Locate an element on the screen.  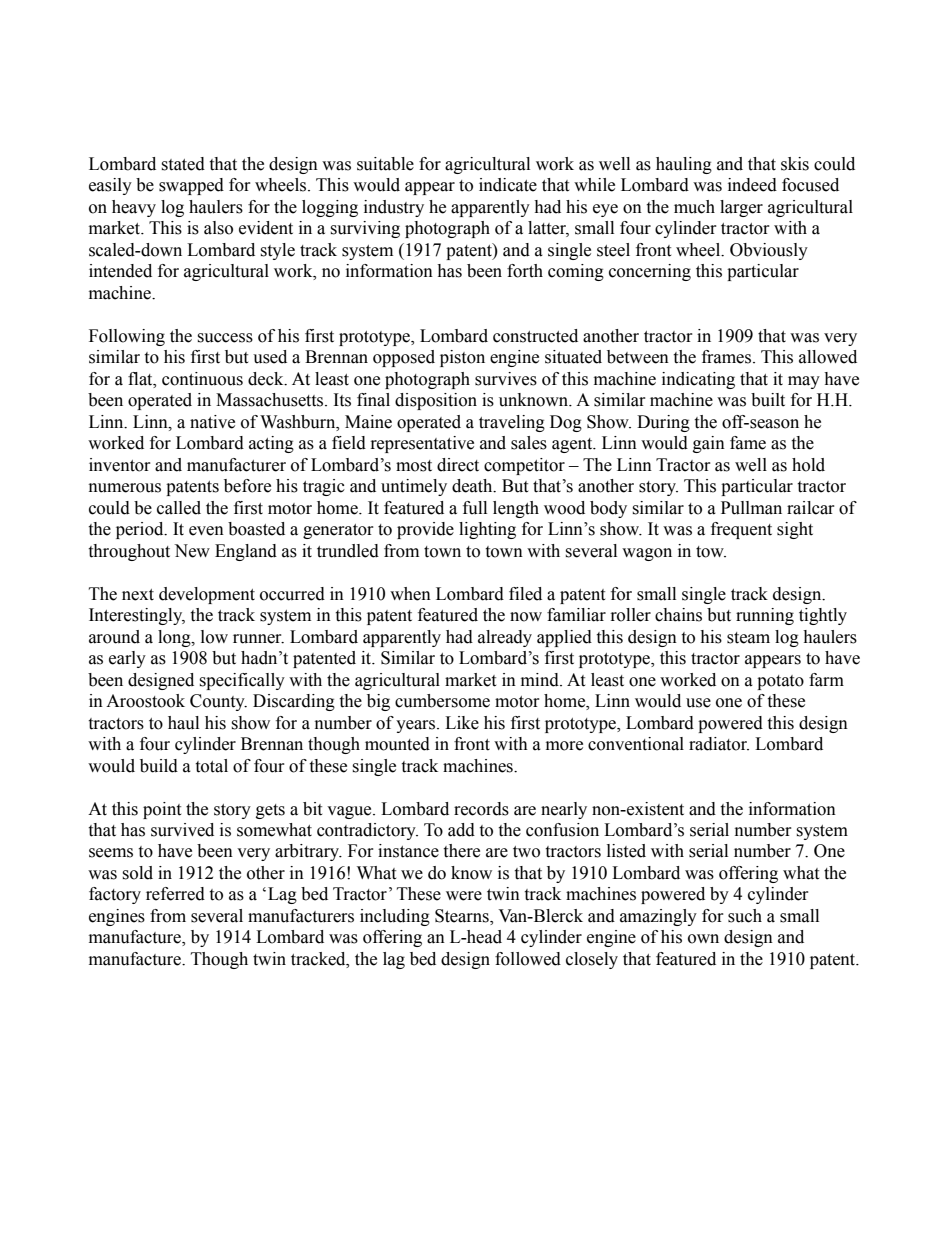
swapped is located at coordinates (191, 186).
